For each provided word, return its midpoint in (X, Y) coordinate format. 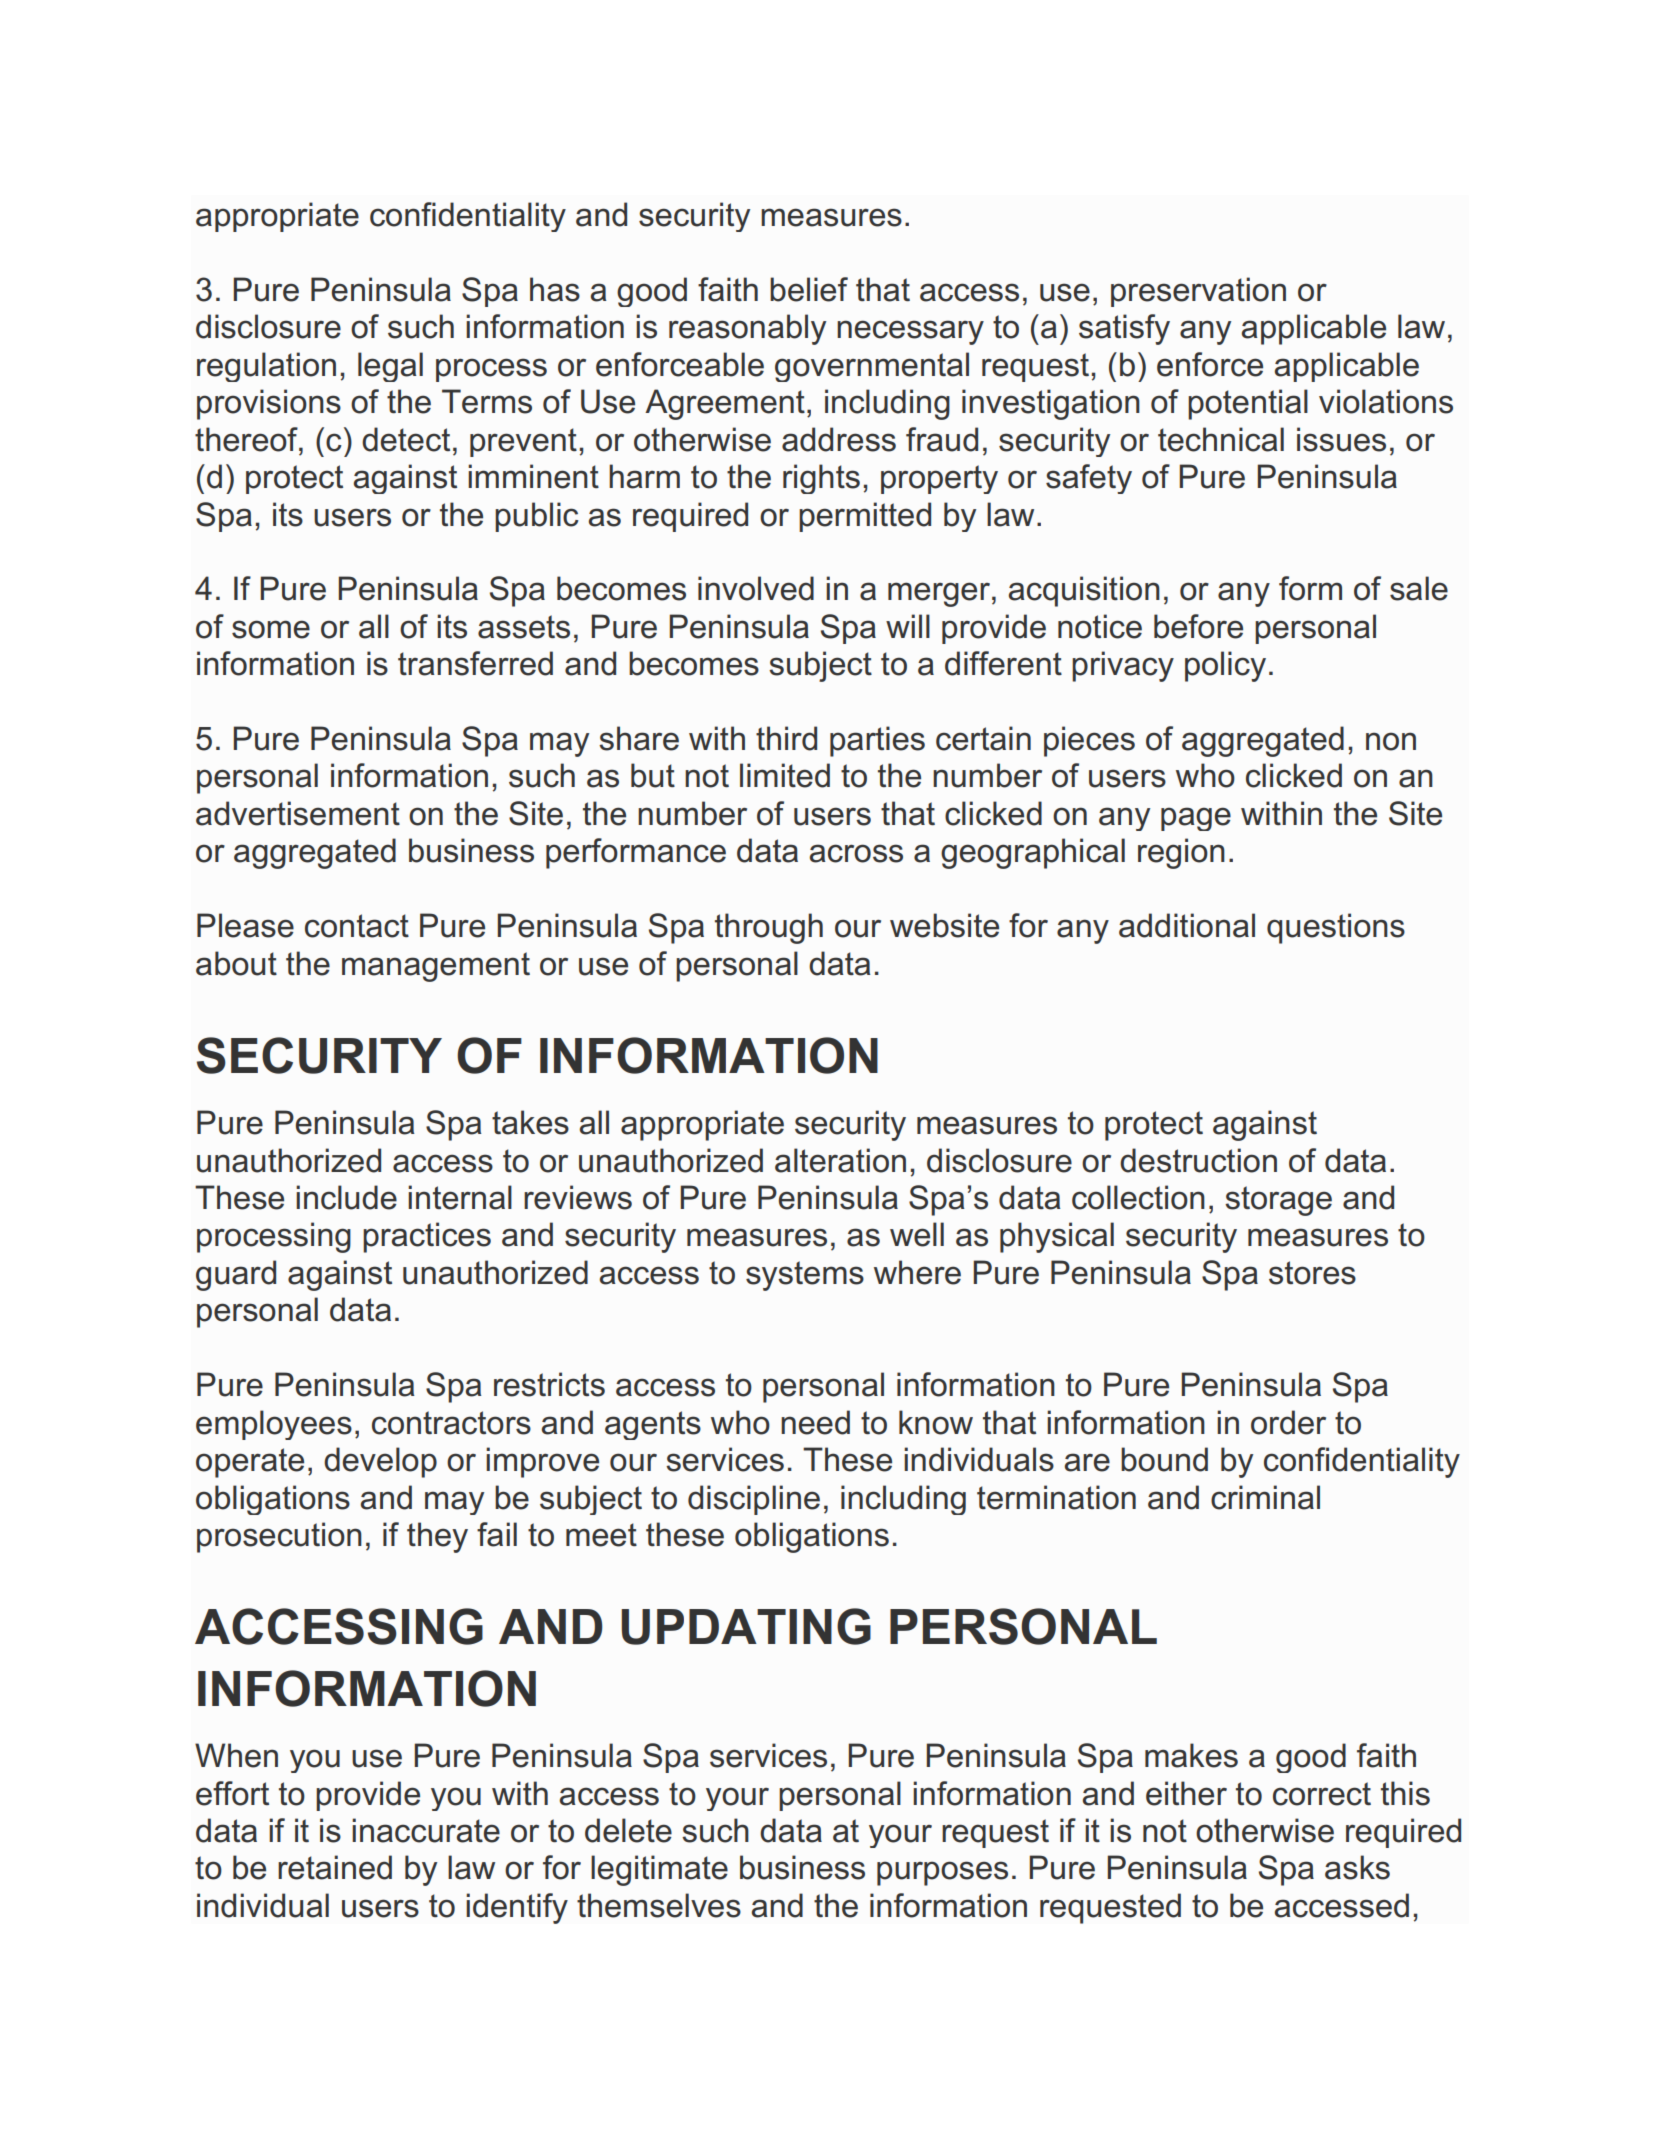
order (1288, 1422)
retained (335, 1867)
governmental (872, 367)
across (856, 853)
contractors (451, 1423)
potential (1248, 404)
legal (390, 367)
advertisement (298, 813)
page (1196, 819)
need (815, 1422)
